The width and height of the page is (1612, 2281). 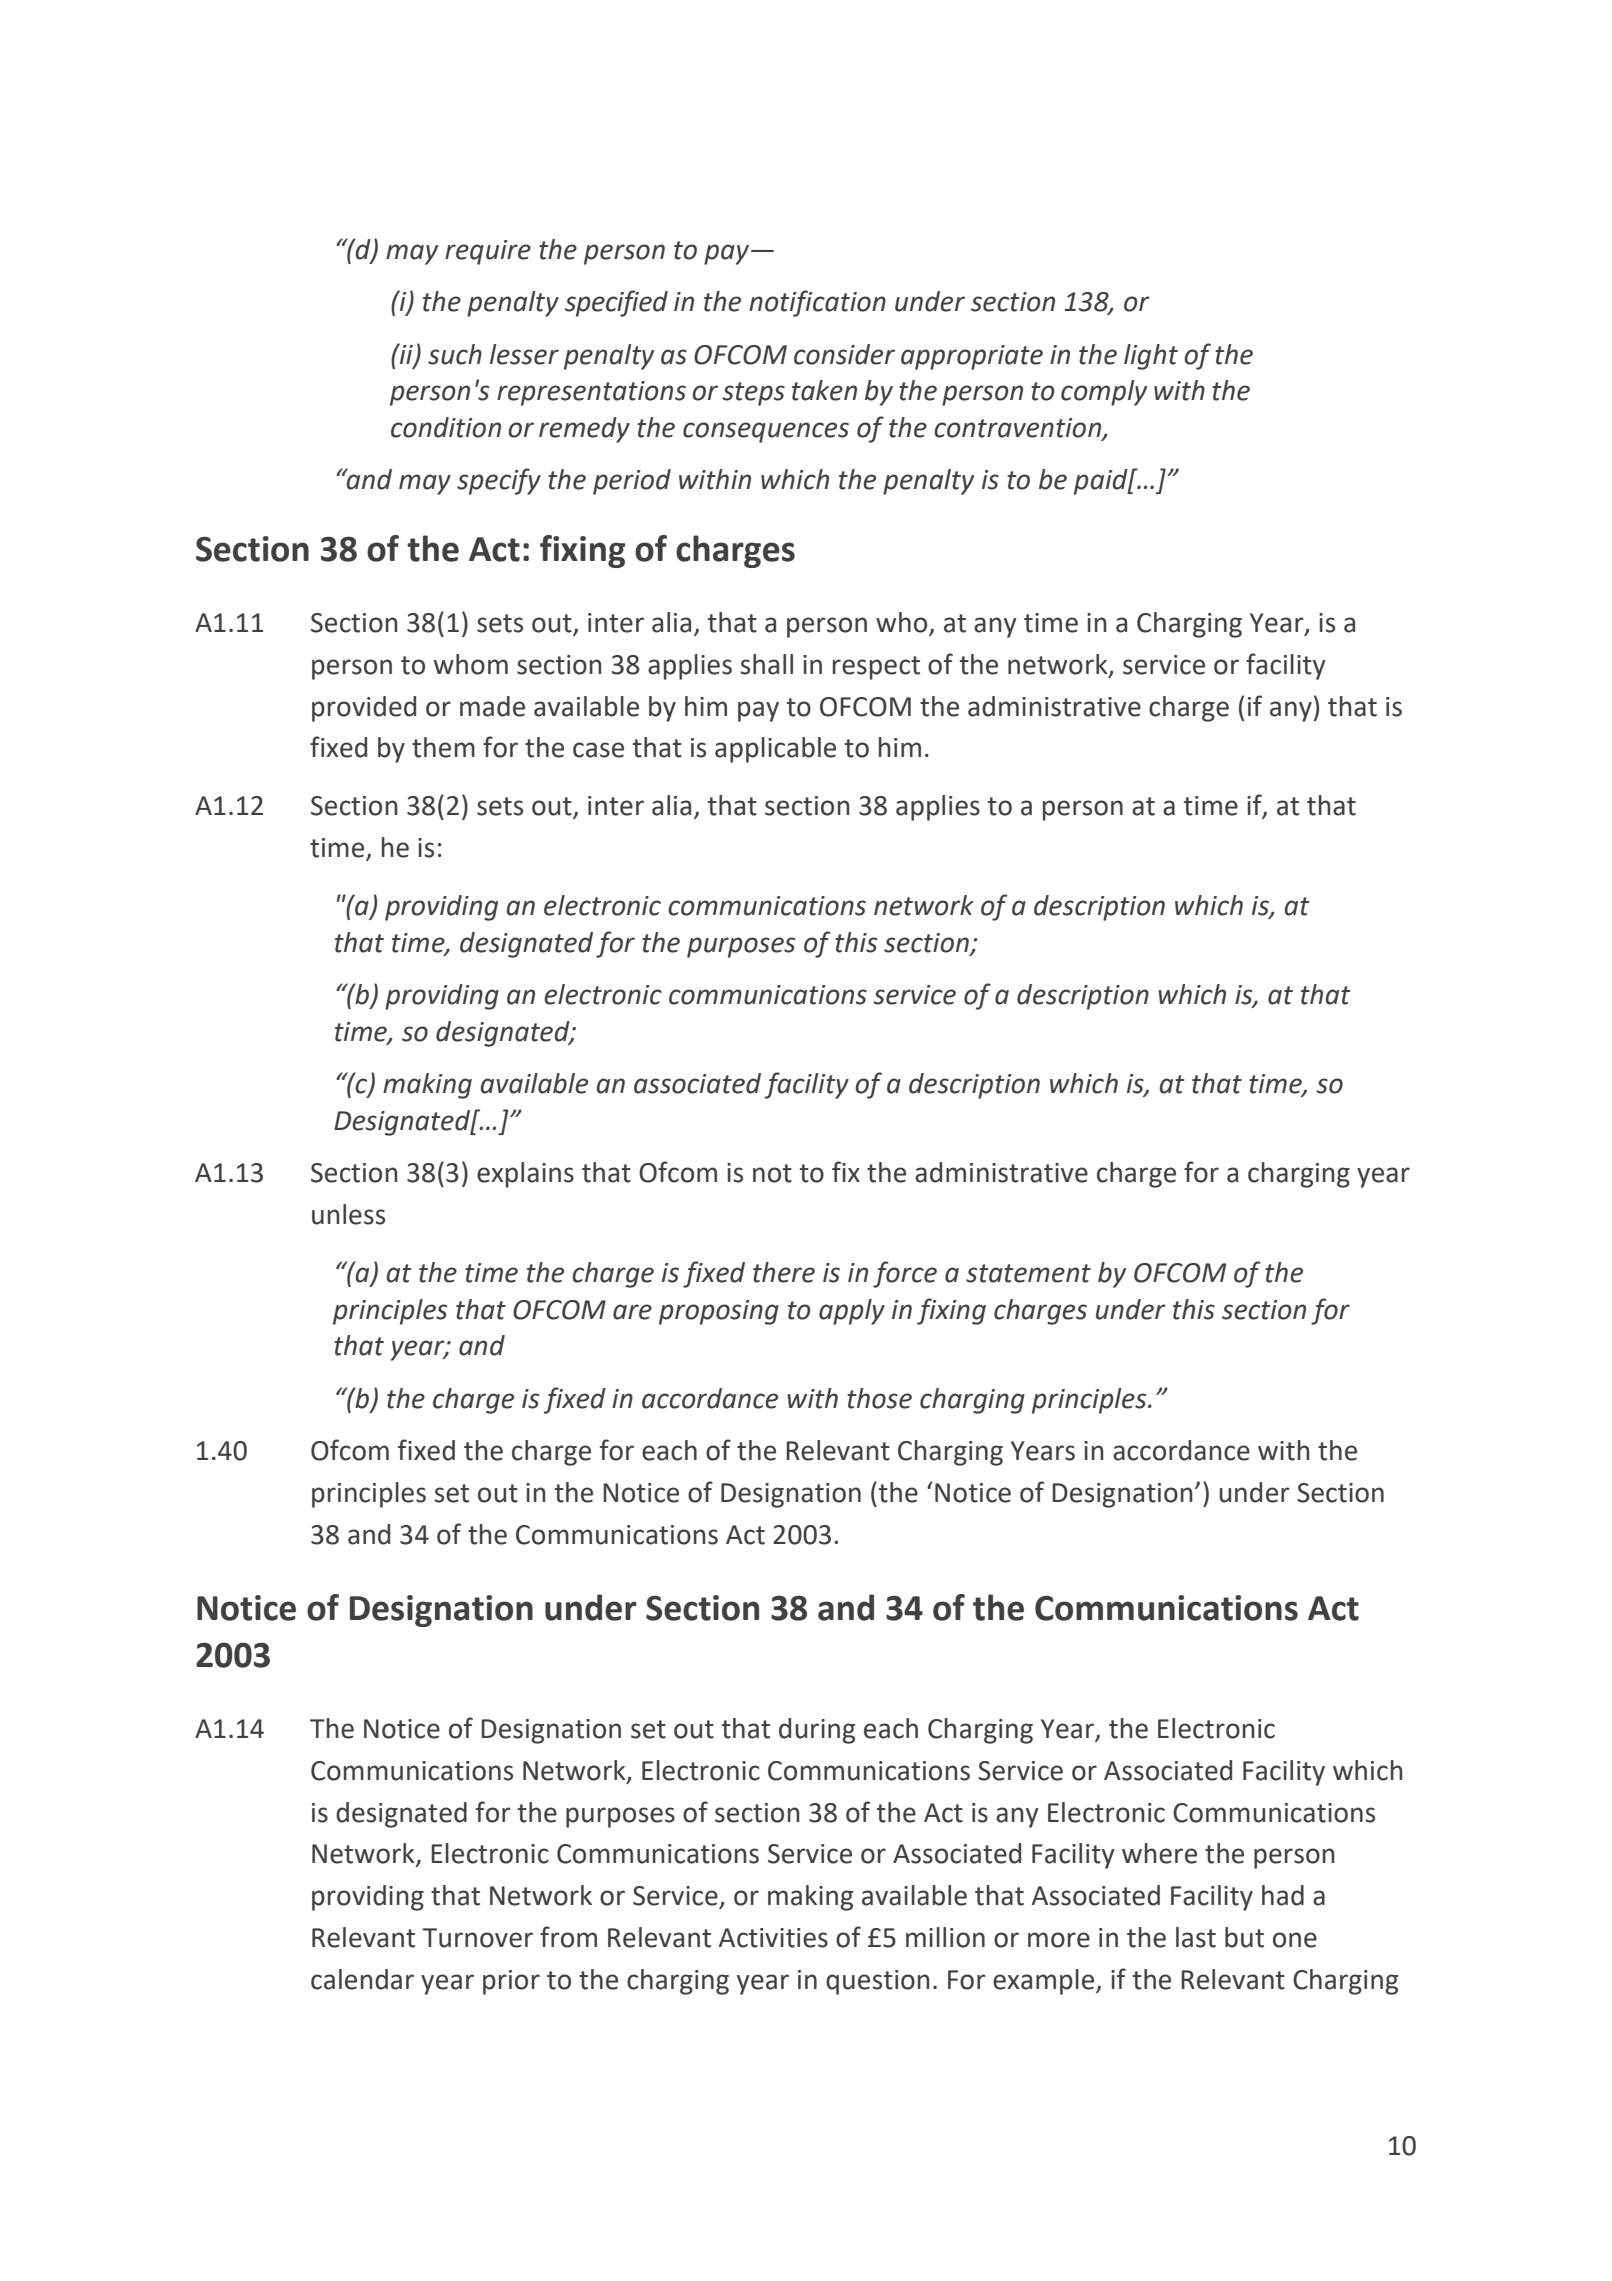 I want to click on explains, so click(x=525, y=1175).
